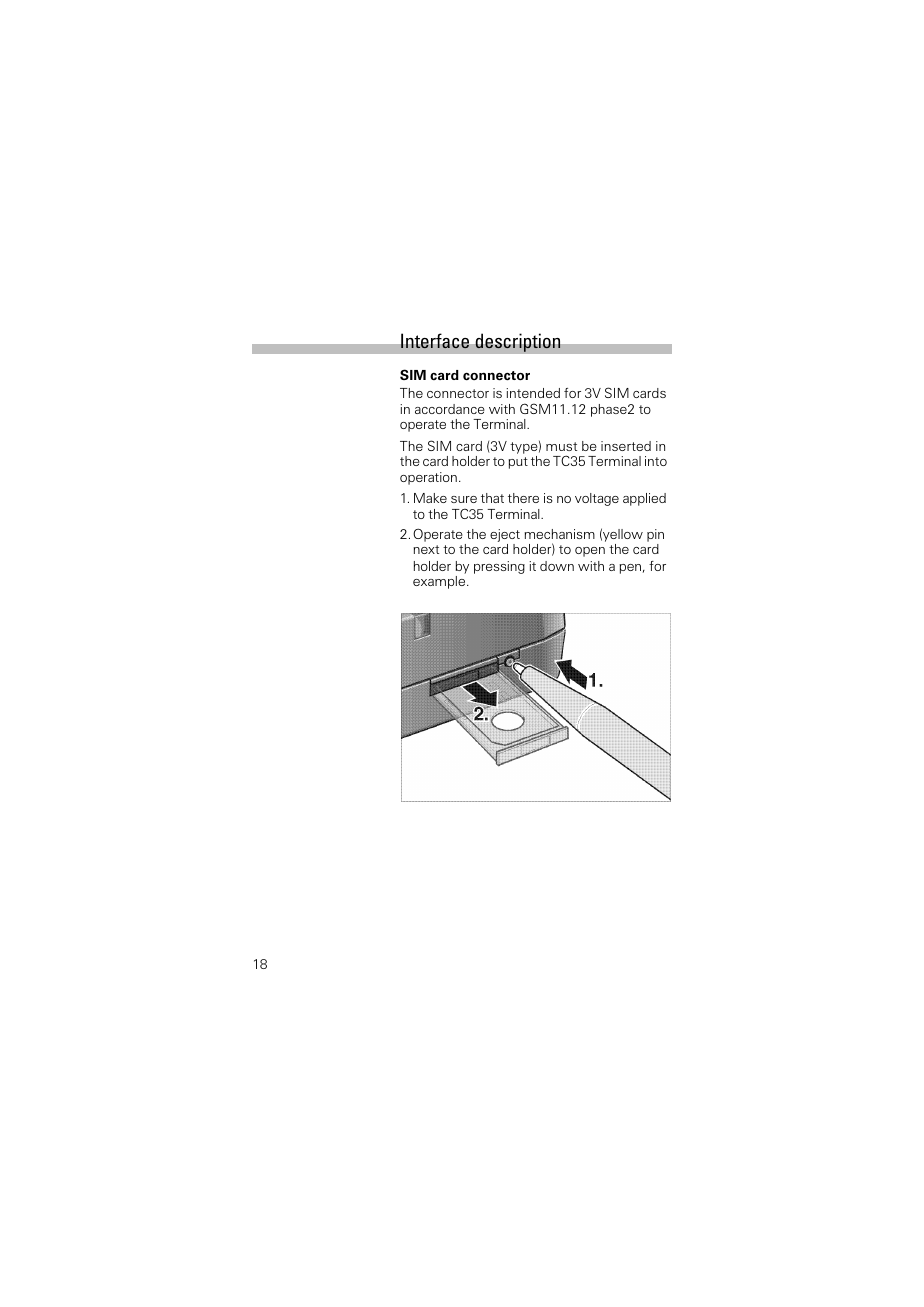 The width and height of the screenshot is (924, 1307). What do you see at coordinates (557, 566) in the screenshot?
I see `down` at bounding box center [557, 566].
